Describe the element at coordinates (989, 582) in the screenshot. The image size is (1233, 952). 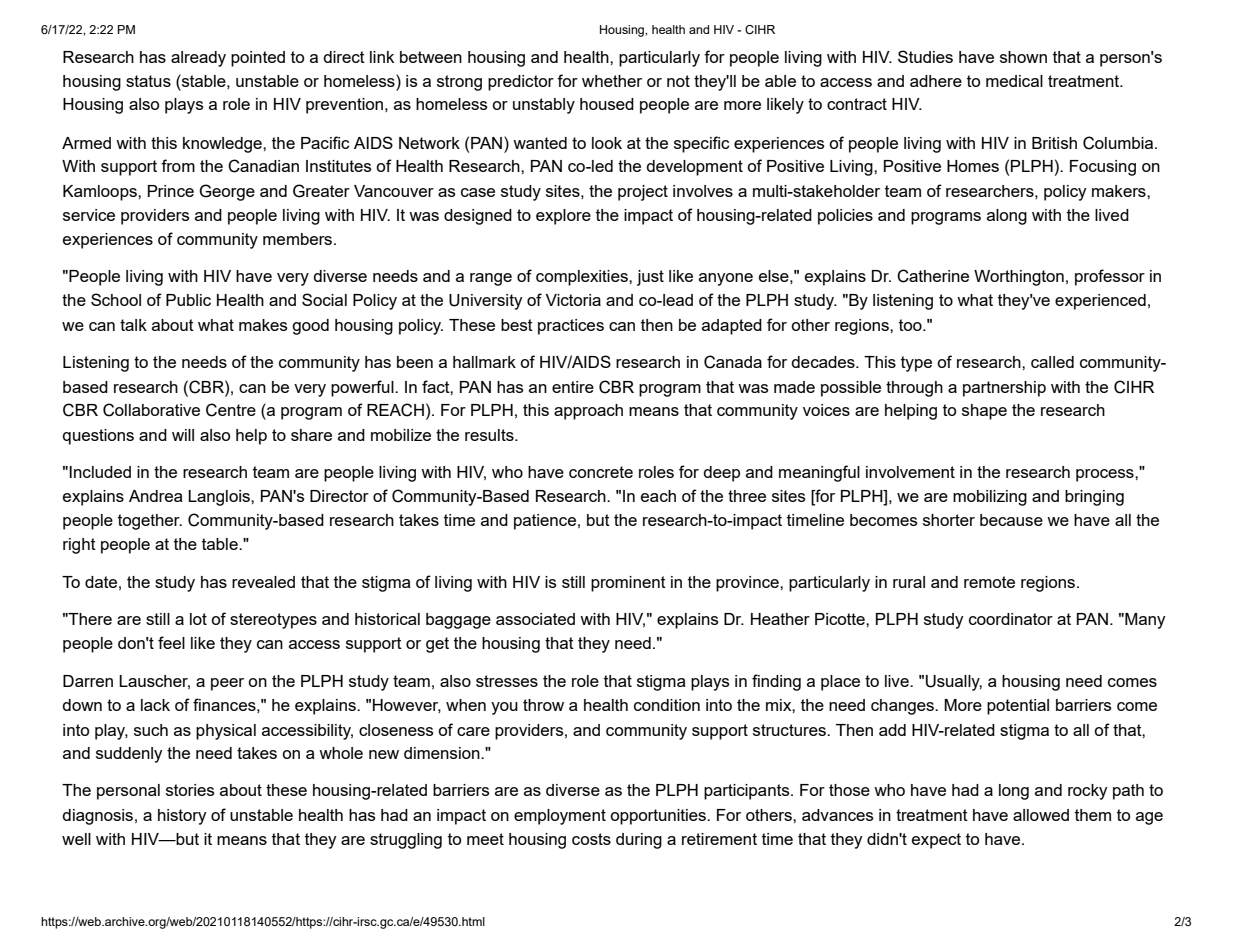
I see `remote` at that location.
